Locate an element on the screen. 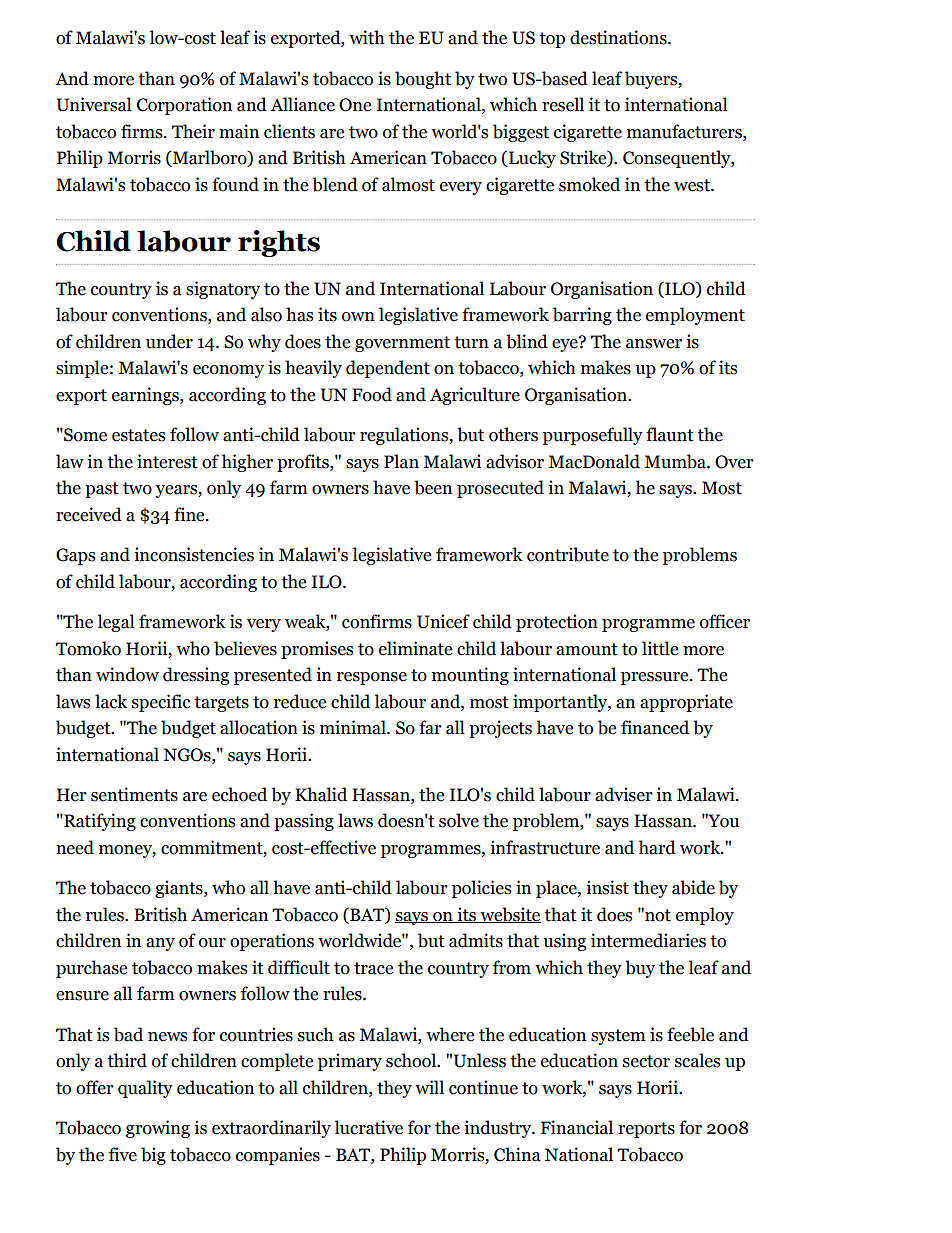  giants is located at coordinates (180, 889).
